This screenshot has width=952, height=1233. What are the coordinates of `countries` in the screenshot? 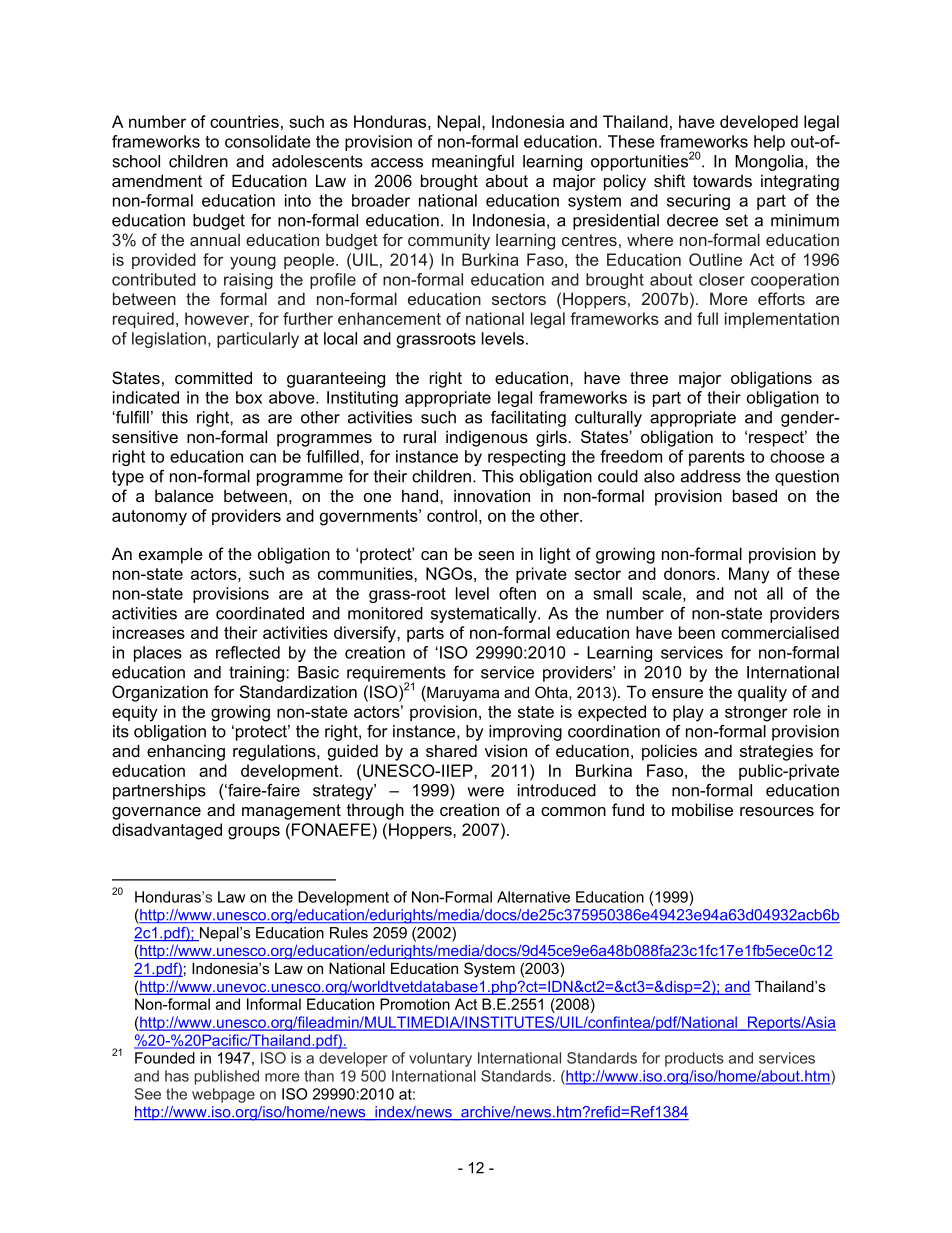 It's located at (244, 121).
